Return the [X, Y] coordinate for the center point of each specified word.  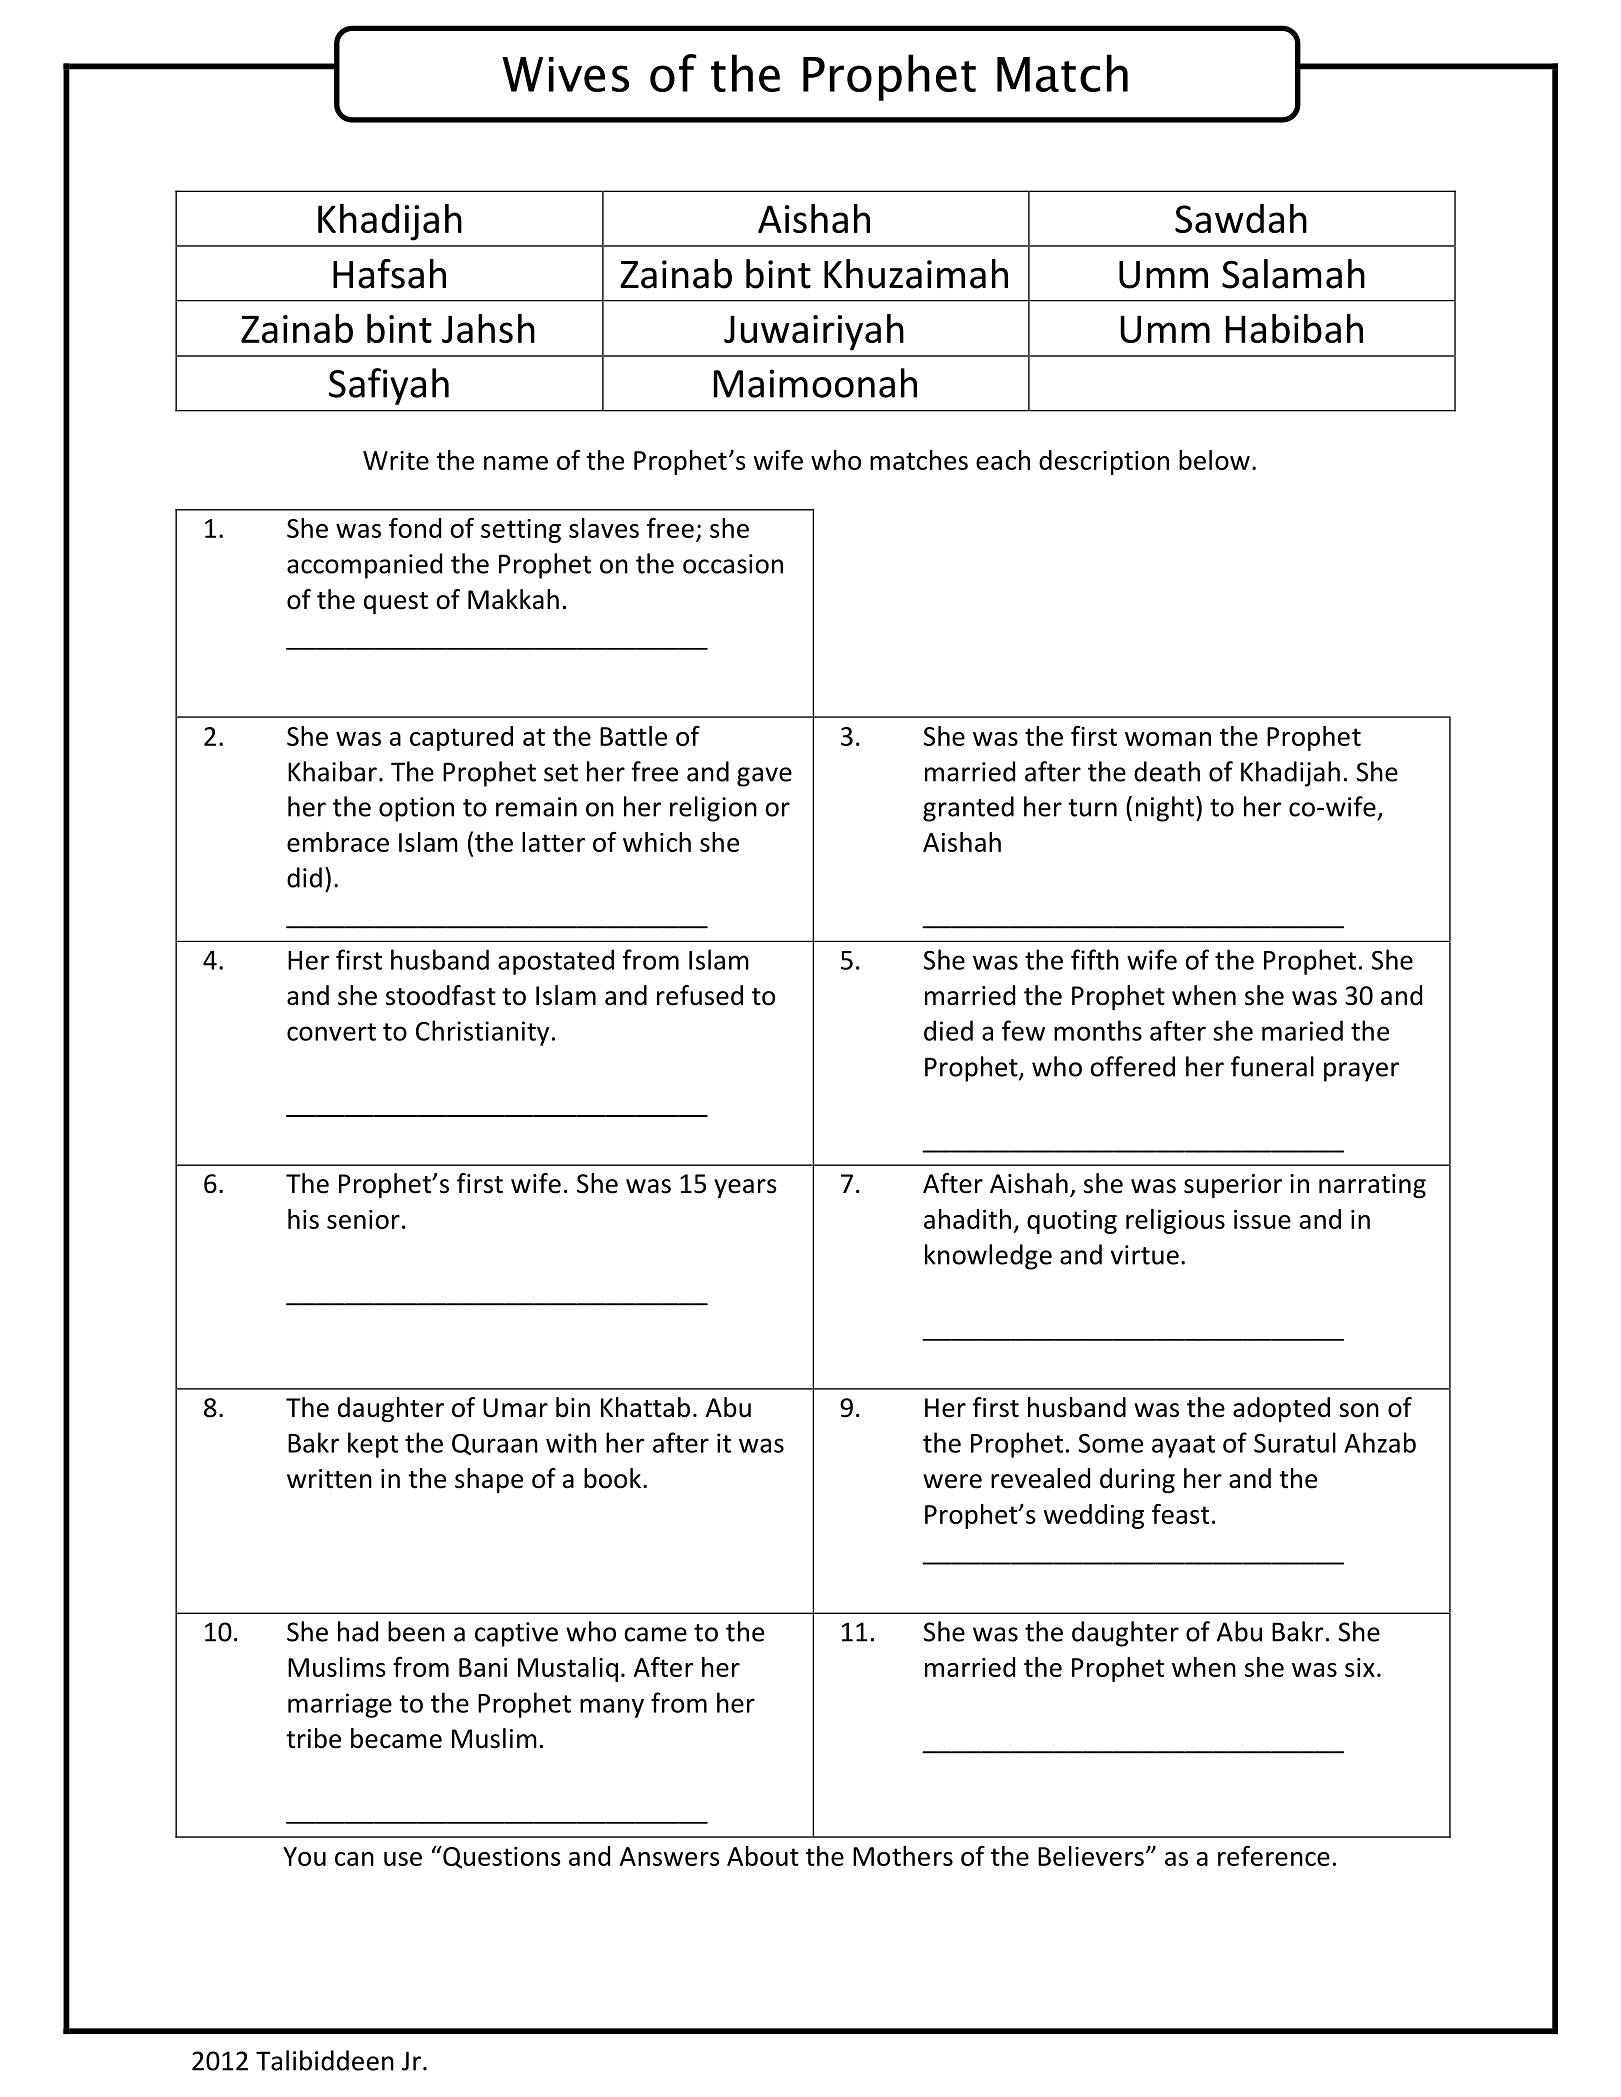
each [1003, 460]
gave [764, 777]
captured [461, 738]
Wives [565, 74]
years [745, 1188]
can [354, 1859]
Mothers [903, 1856]
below [1214, 460]
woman [1168, 739]
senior [363, 1219]
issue [1262, 1219]
